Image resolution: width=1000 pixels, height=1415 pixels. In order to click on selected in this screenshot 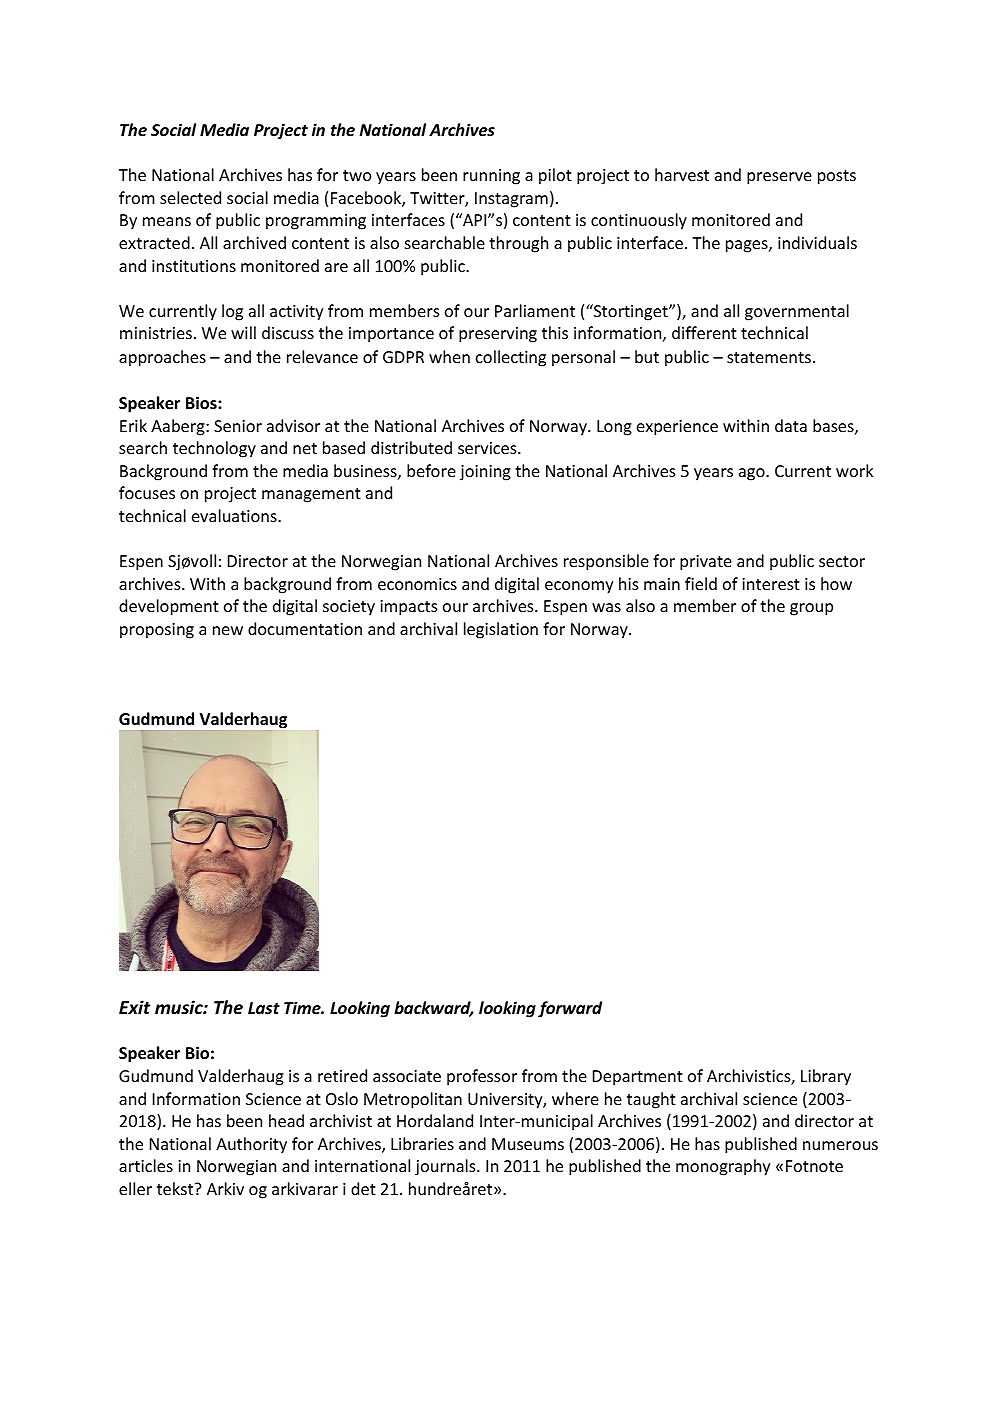, I will do `click(190, 197)`.
